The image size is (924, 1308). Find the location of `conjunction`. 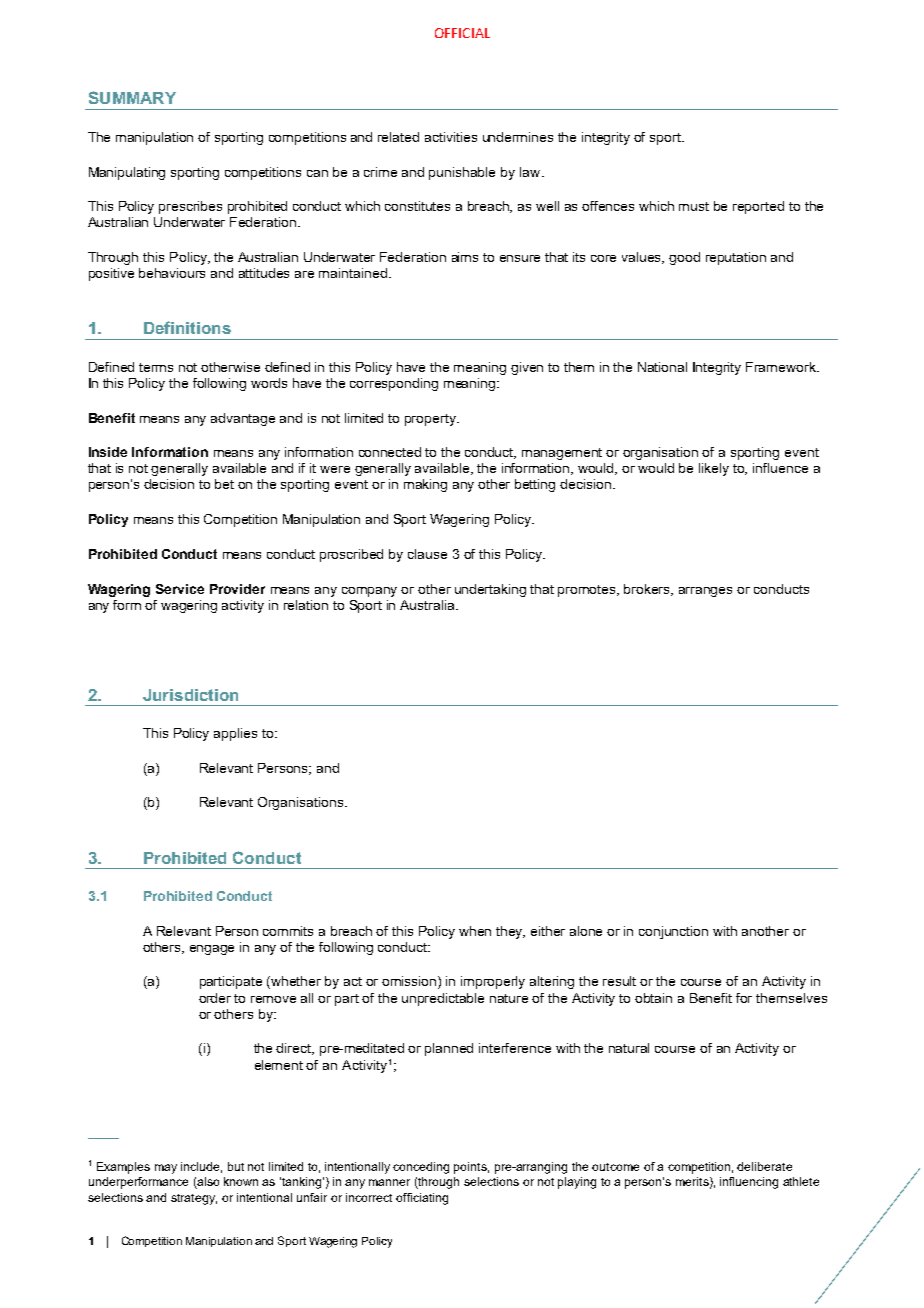

conjunction is located at coordinates (673, 932).
